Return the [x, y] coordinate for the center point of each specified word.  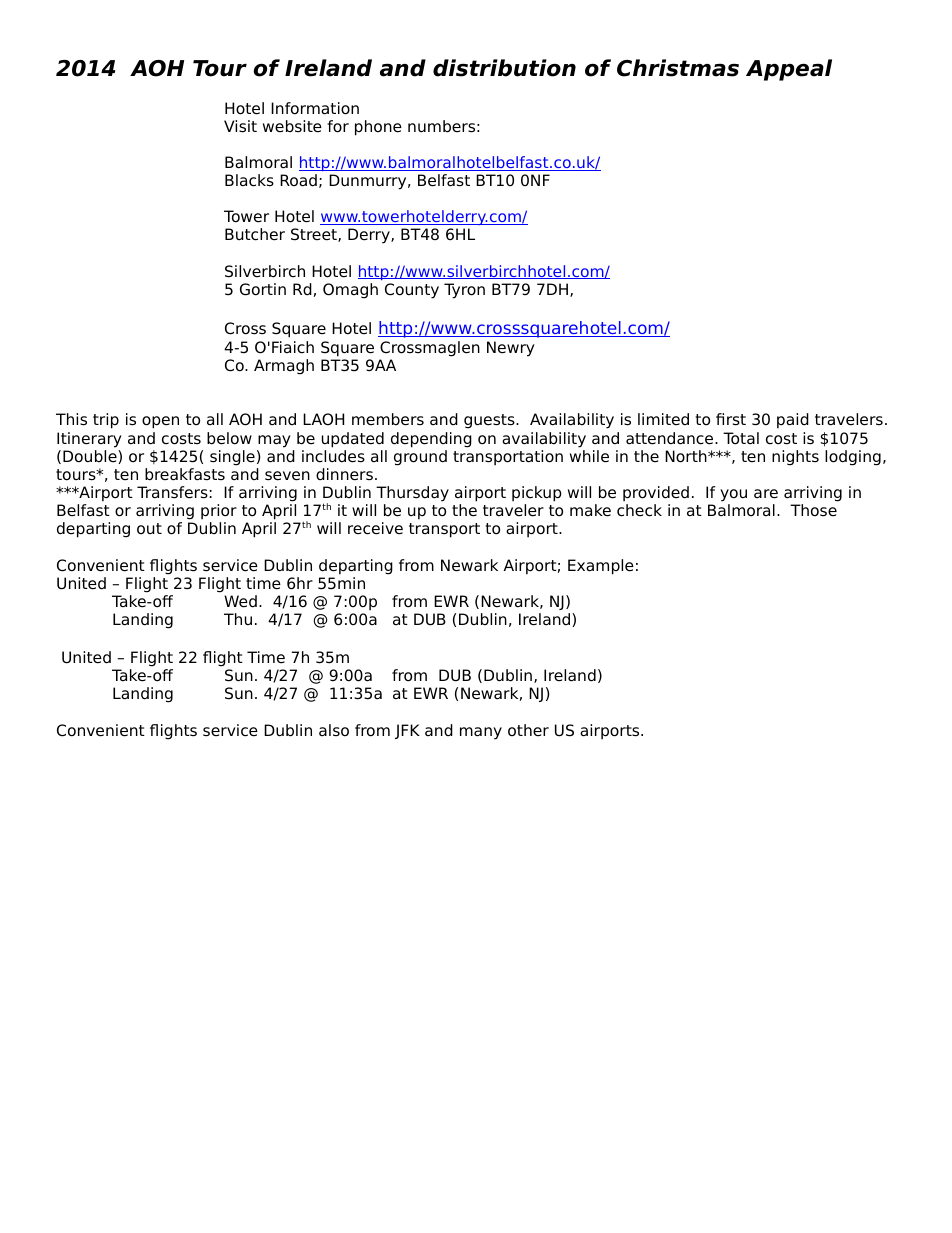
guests [490, 421]
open [160, 422]
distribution [504, 68]
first [731, 419]
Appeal [789, 70]
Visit [240, 126]
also [334, 730]
